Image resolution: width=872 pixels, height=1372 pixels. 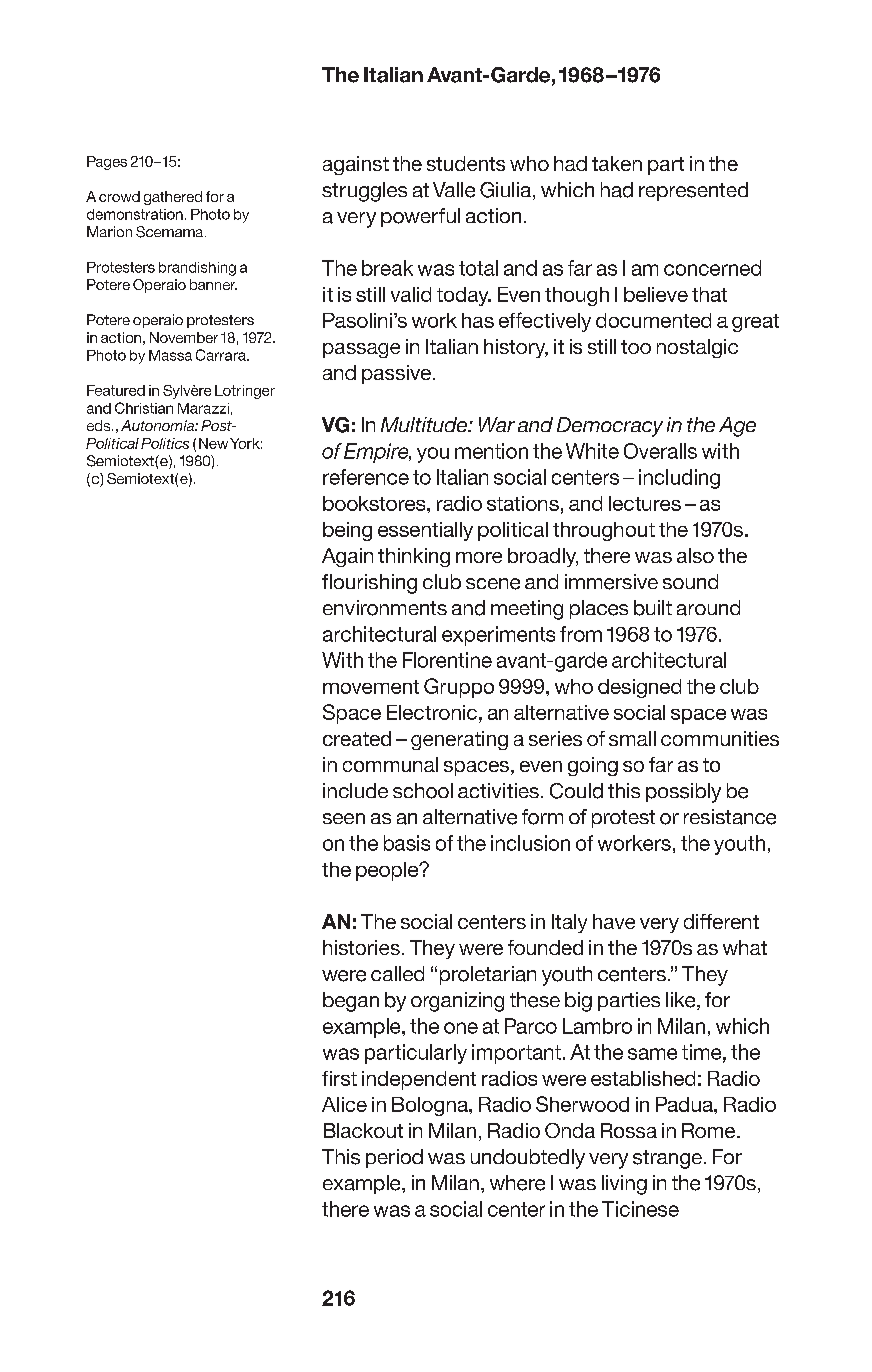 I want to click on possibly, so click(x=683, y=793).
